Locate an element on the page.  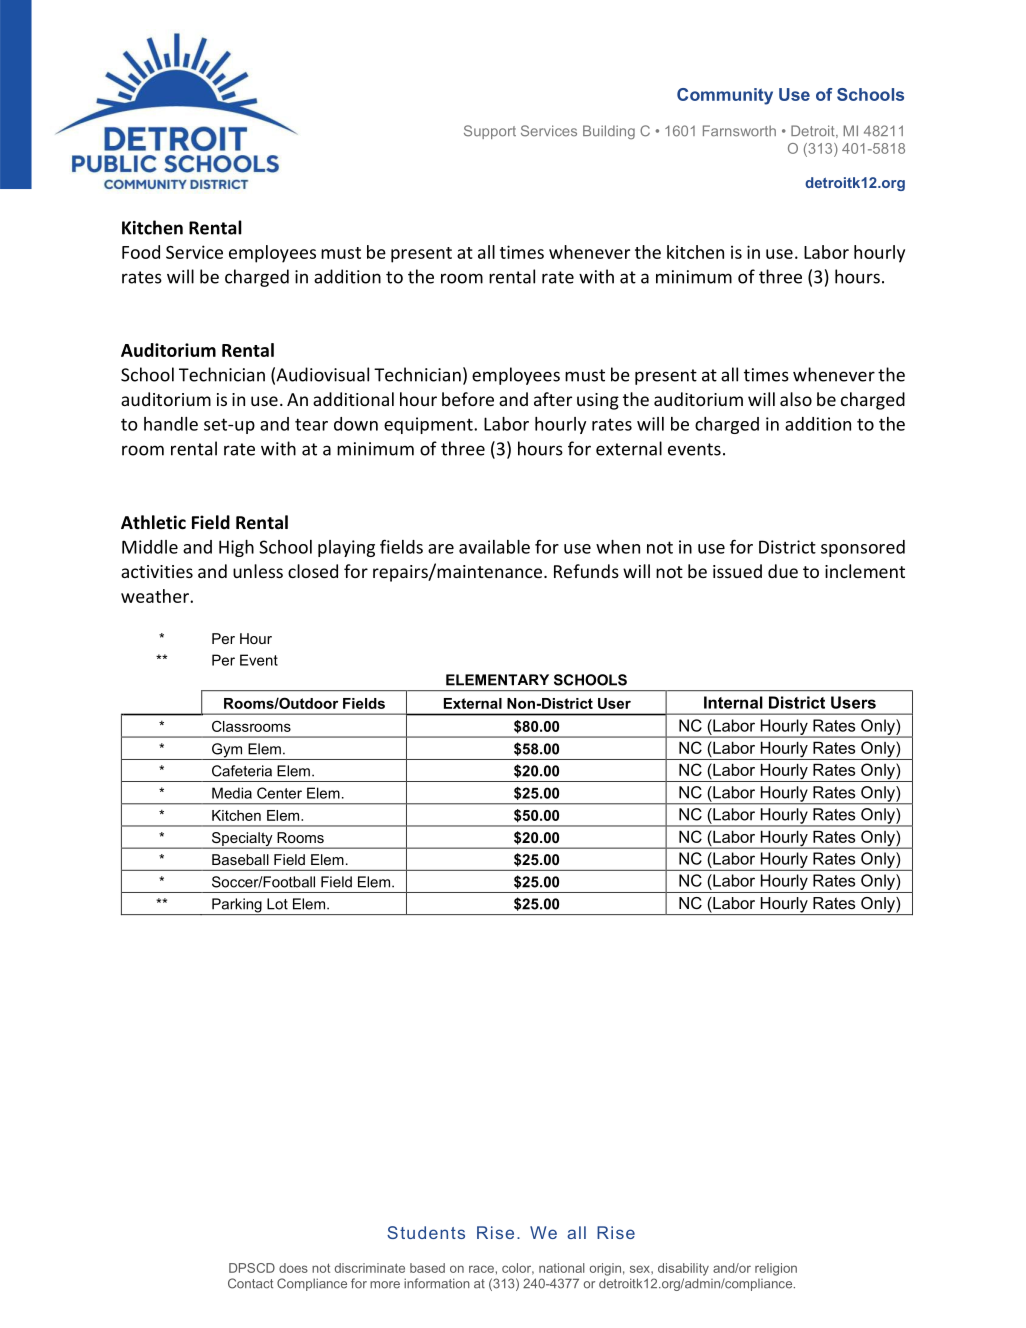
also is located at coordinates (796, 399).
